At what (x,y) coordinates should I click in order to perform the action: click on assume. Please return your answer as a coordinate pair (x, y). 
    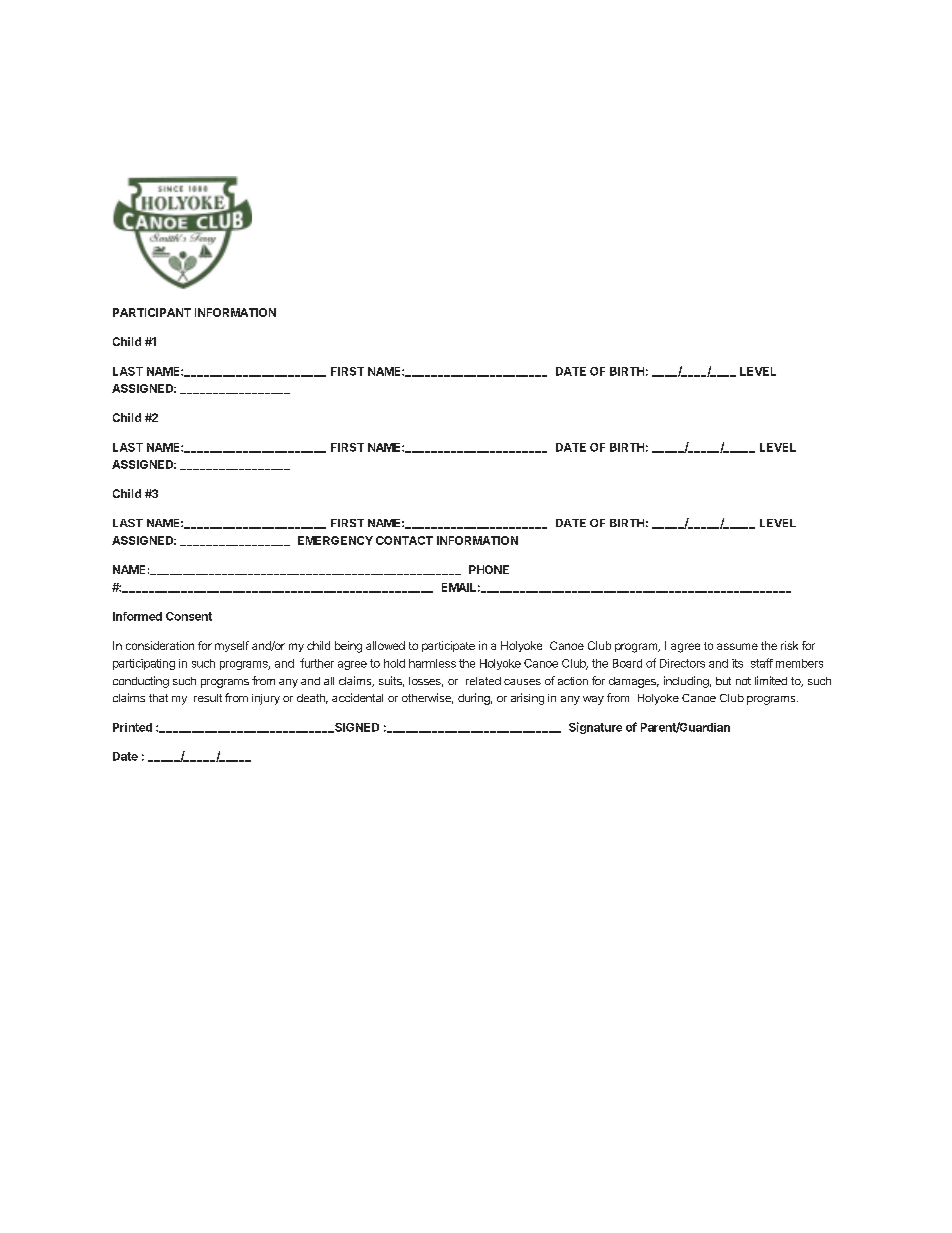
    Looking at the image, I should click on (737, 646).
